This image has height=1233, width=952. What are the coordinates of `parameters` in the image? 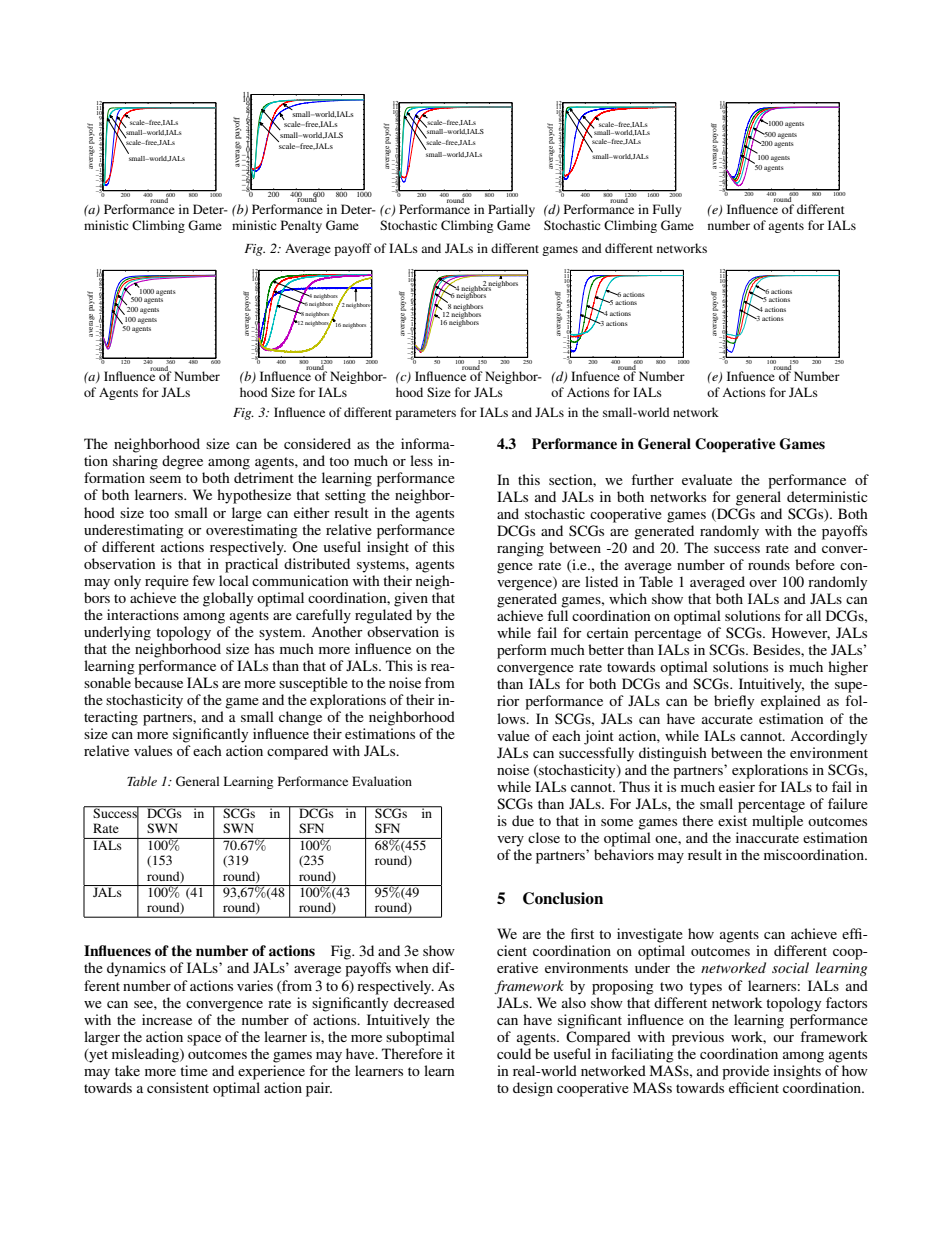 It's located at (425, 414).
